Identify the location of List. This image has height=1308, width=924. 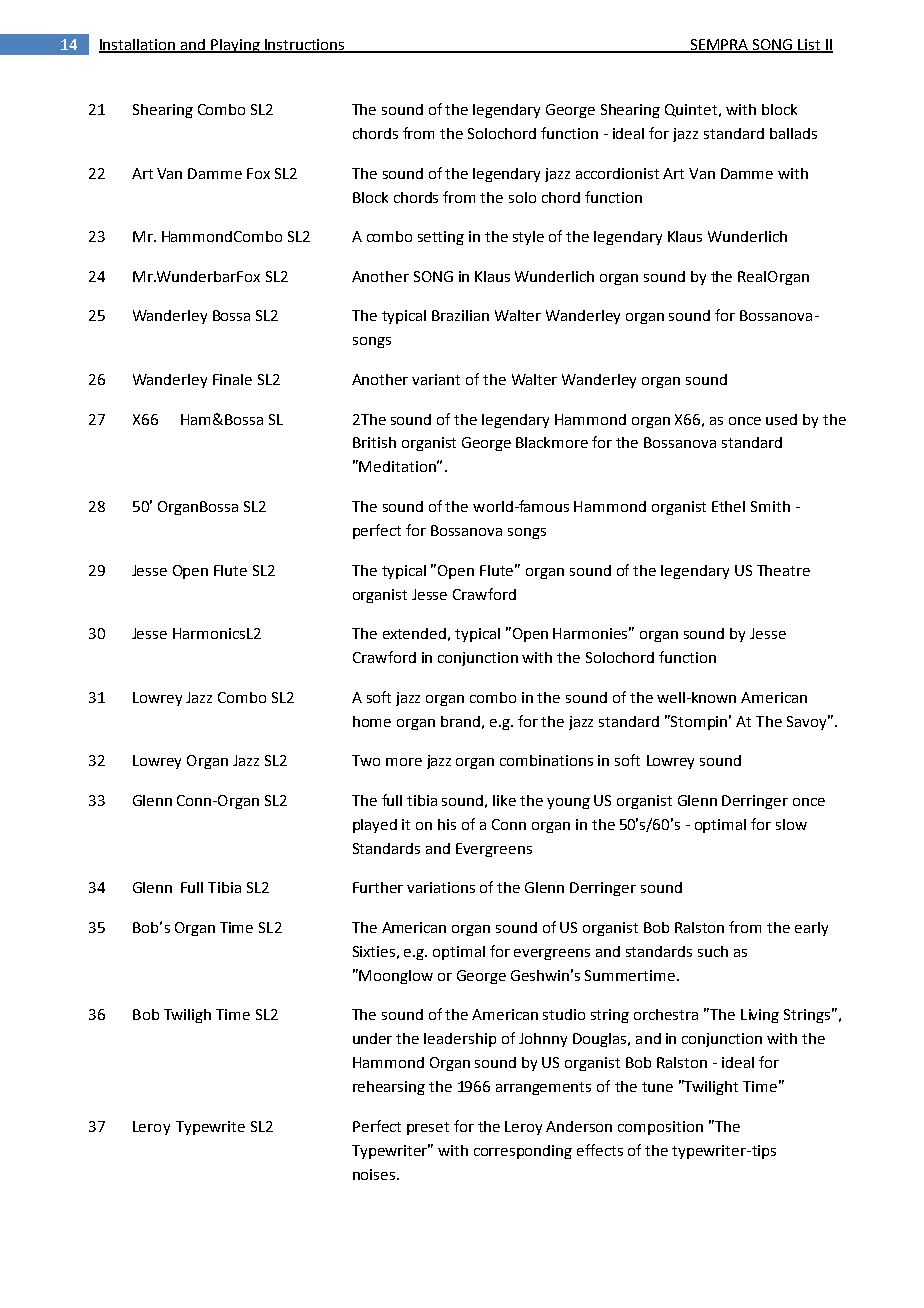
(809, 46).
